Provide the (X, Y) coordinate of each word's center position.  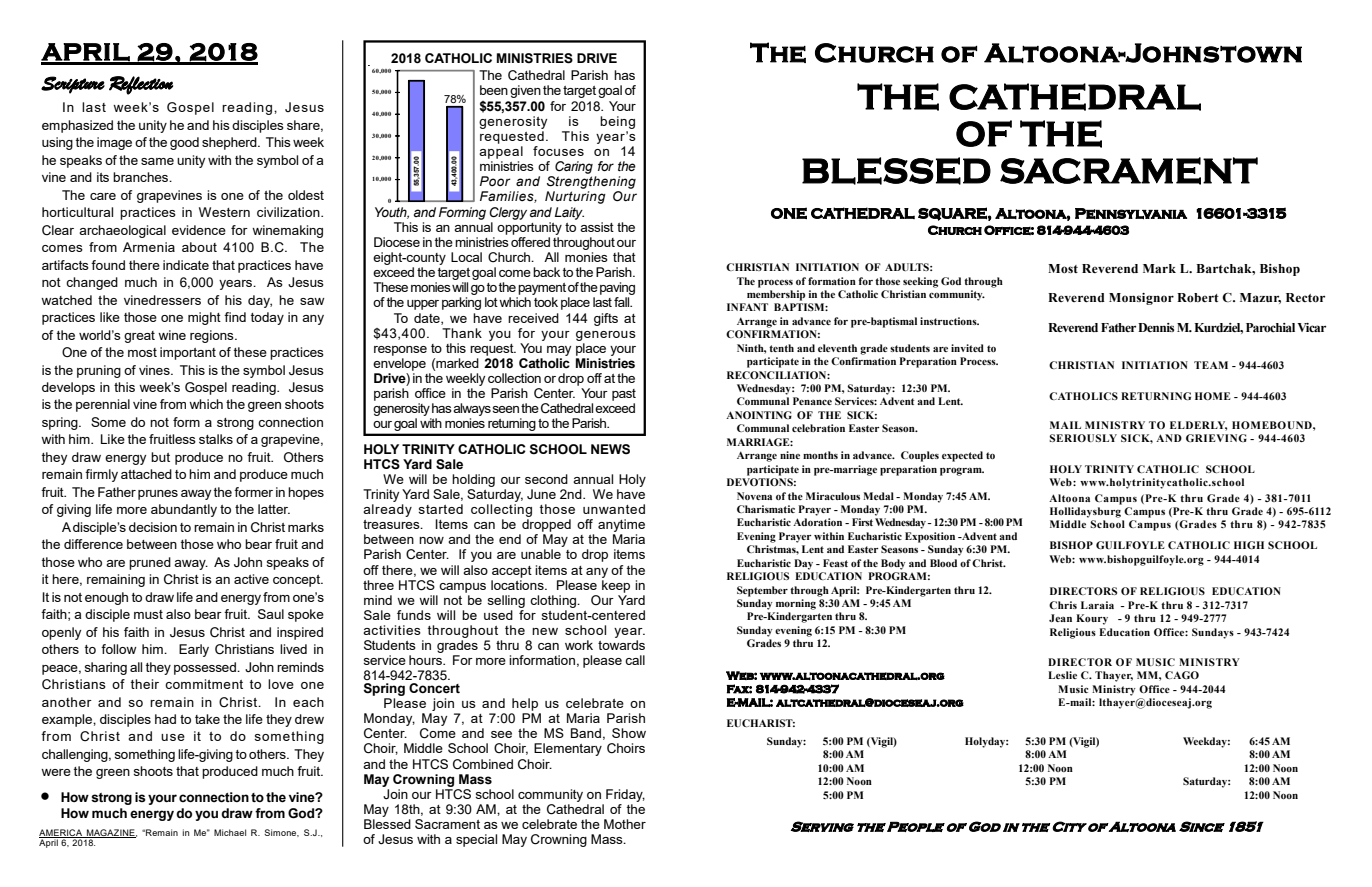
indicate (186, 265)
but (160, 457)
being (617, 122)
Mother (625, 824)
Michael (230, 832)
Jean (1060, 618)
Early (194, 650)
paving (617, 290)
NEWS (610, 449)
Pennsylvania (1131, 214)
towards (621, 645)
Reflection (141, 85)
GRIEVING (1216, 438)
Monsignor (1141, 299)
